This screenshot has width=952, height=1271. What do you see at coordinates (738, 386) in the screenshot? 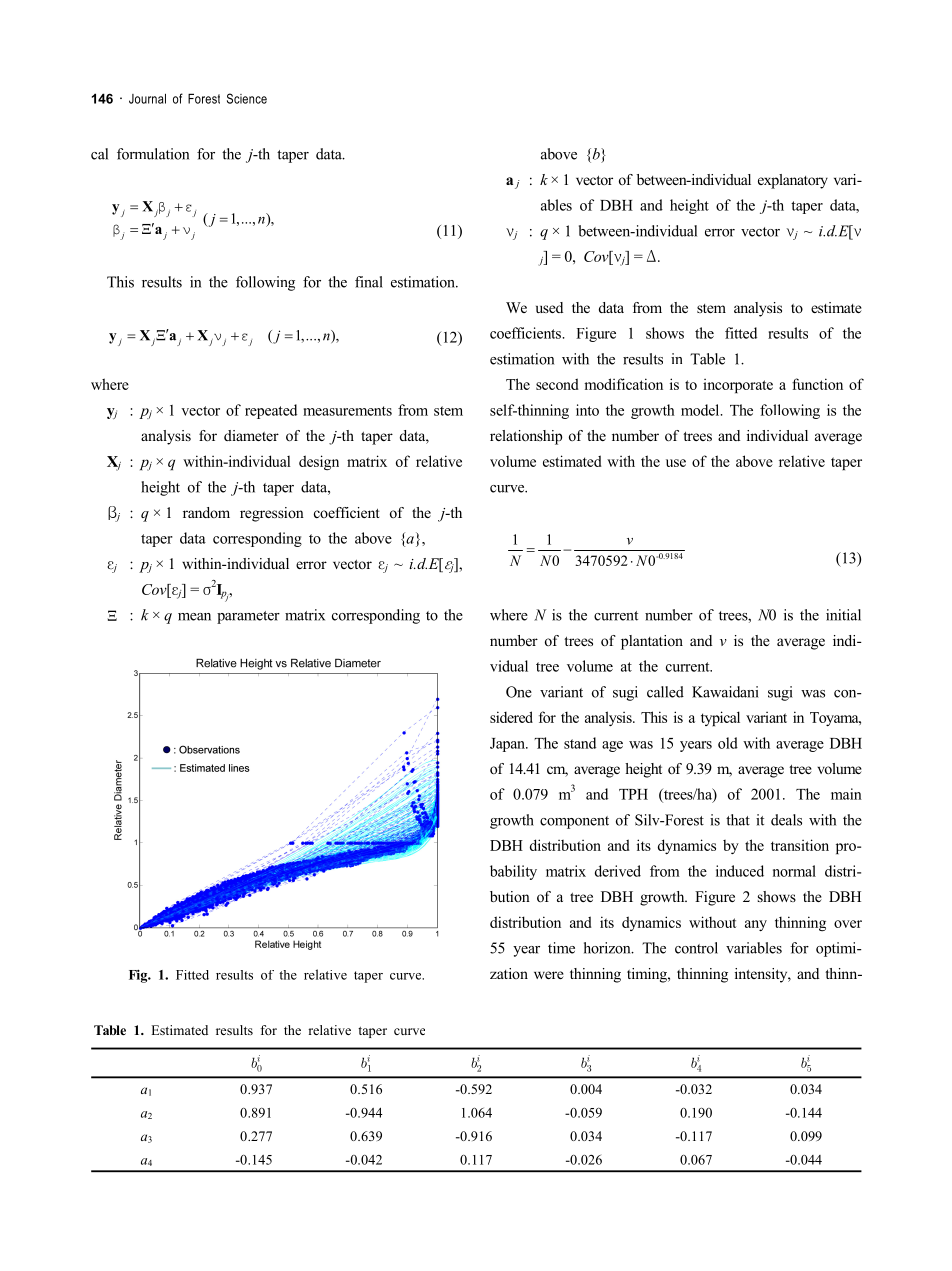
I see `incorporate` at bounding box center [738, 386].
